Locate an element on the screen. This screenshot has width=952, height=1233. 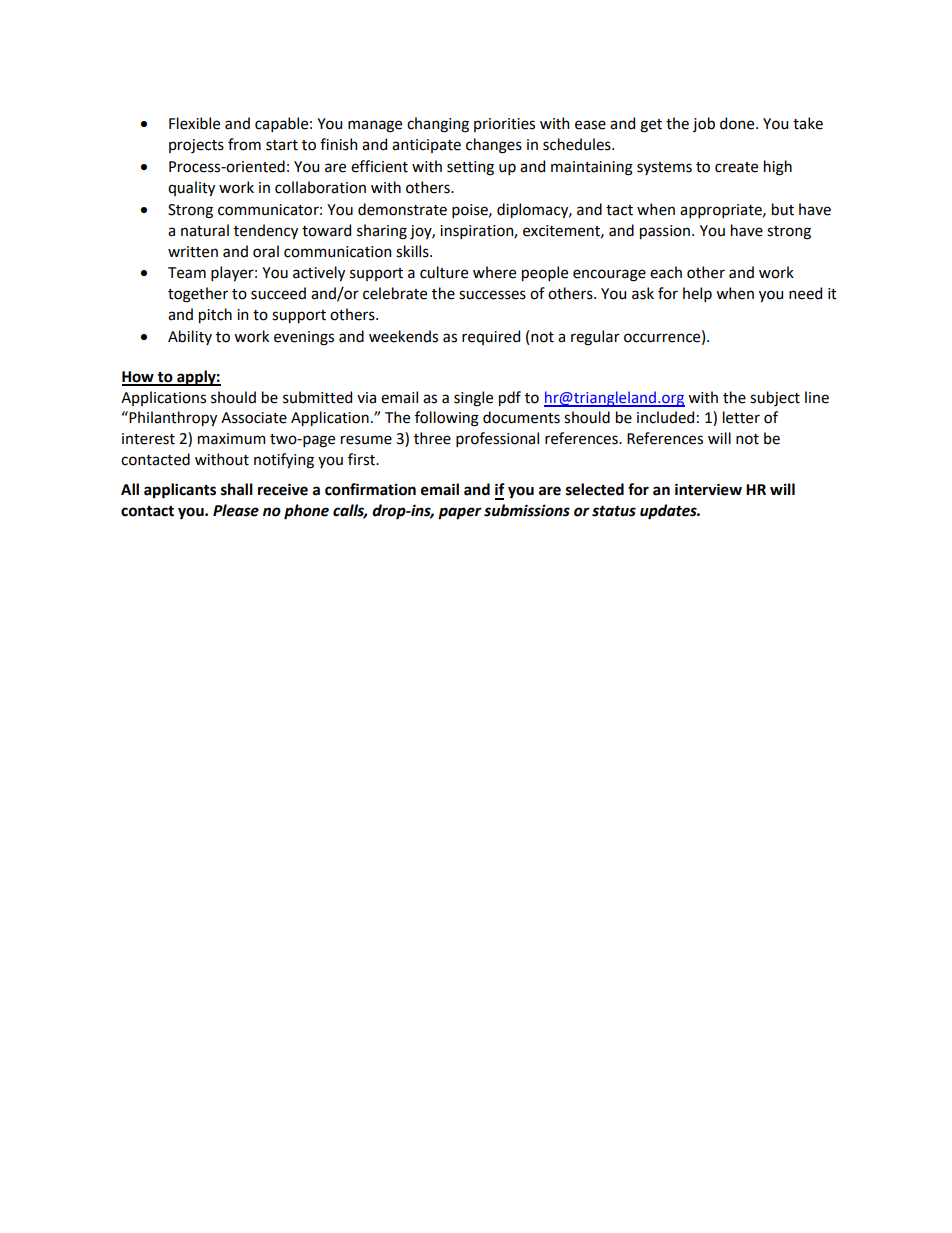
paper is located at coordinates (460, 513).
